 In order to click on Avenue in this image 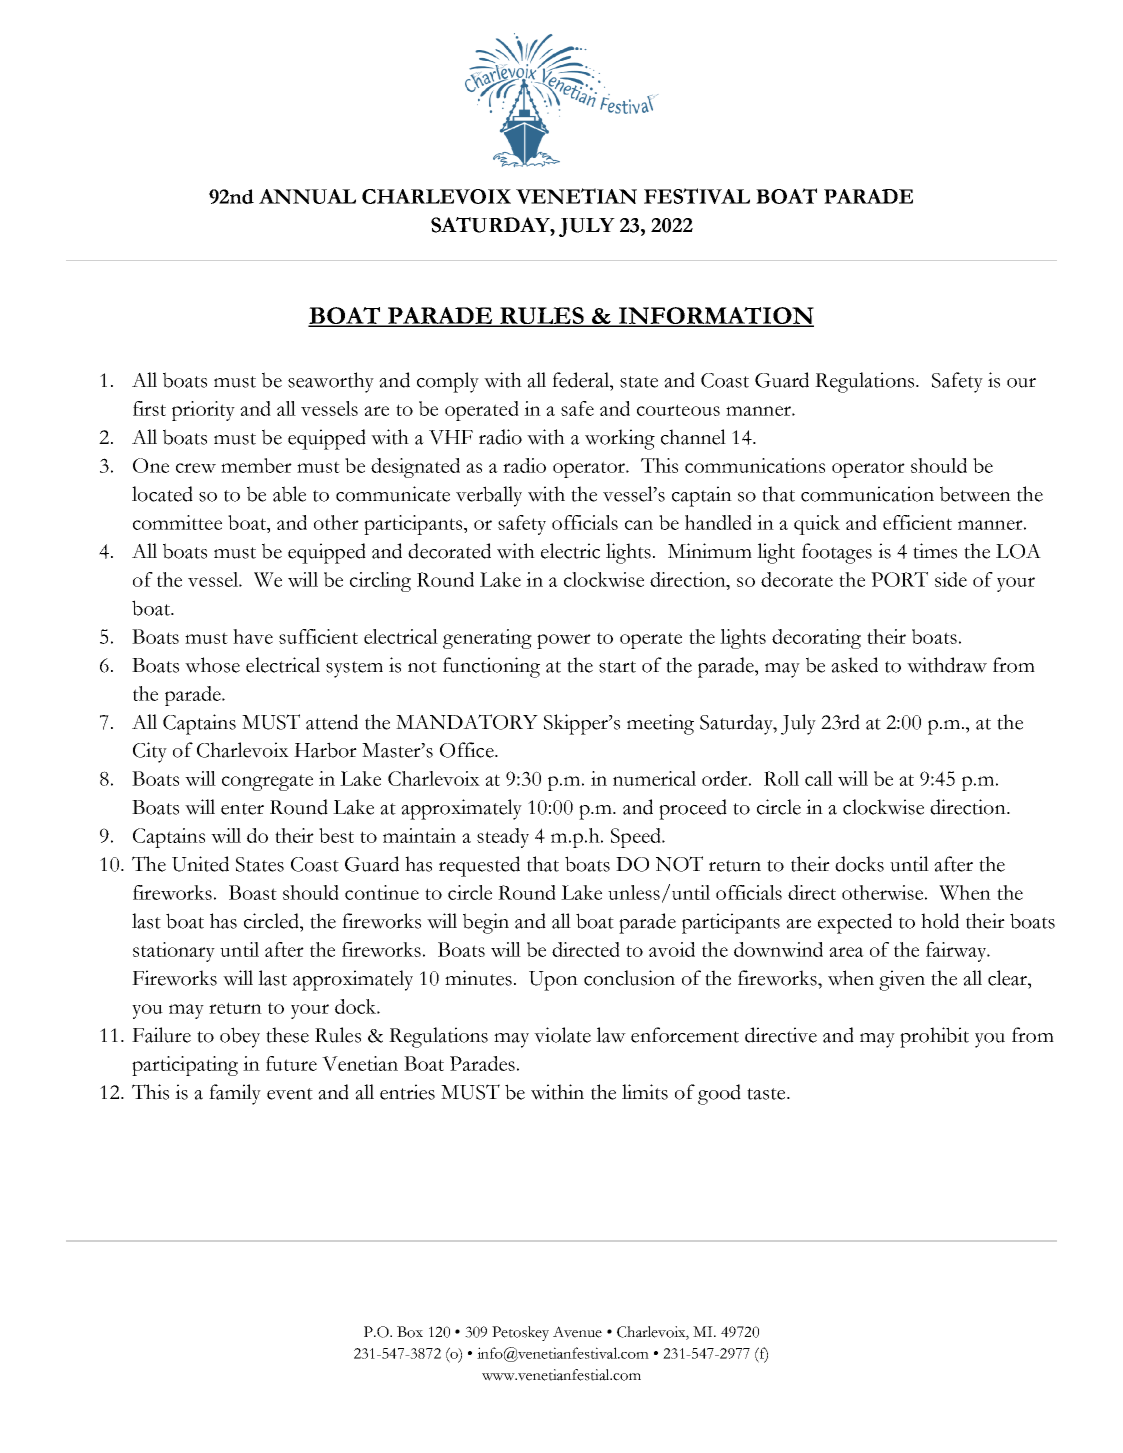, I will do `click(577, 1332)`.
